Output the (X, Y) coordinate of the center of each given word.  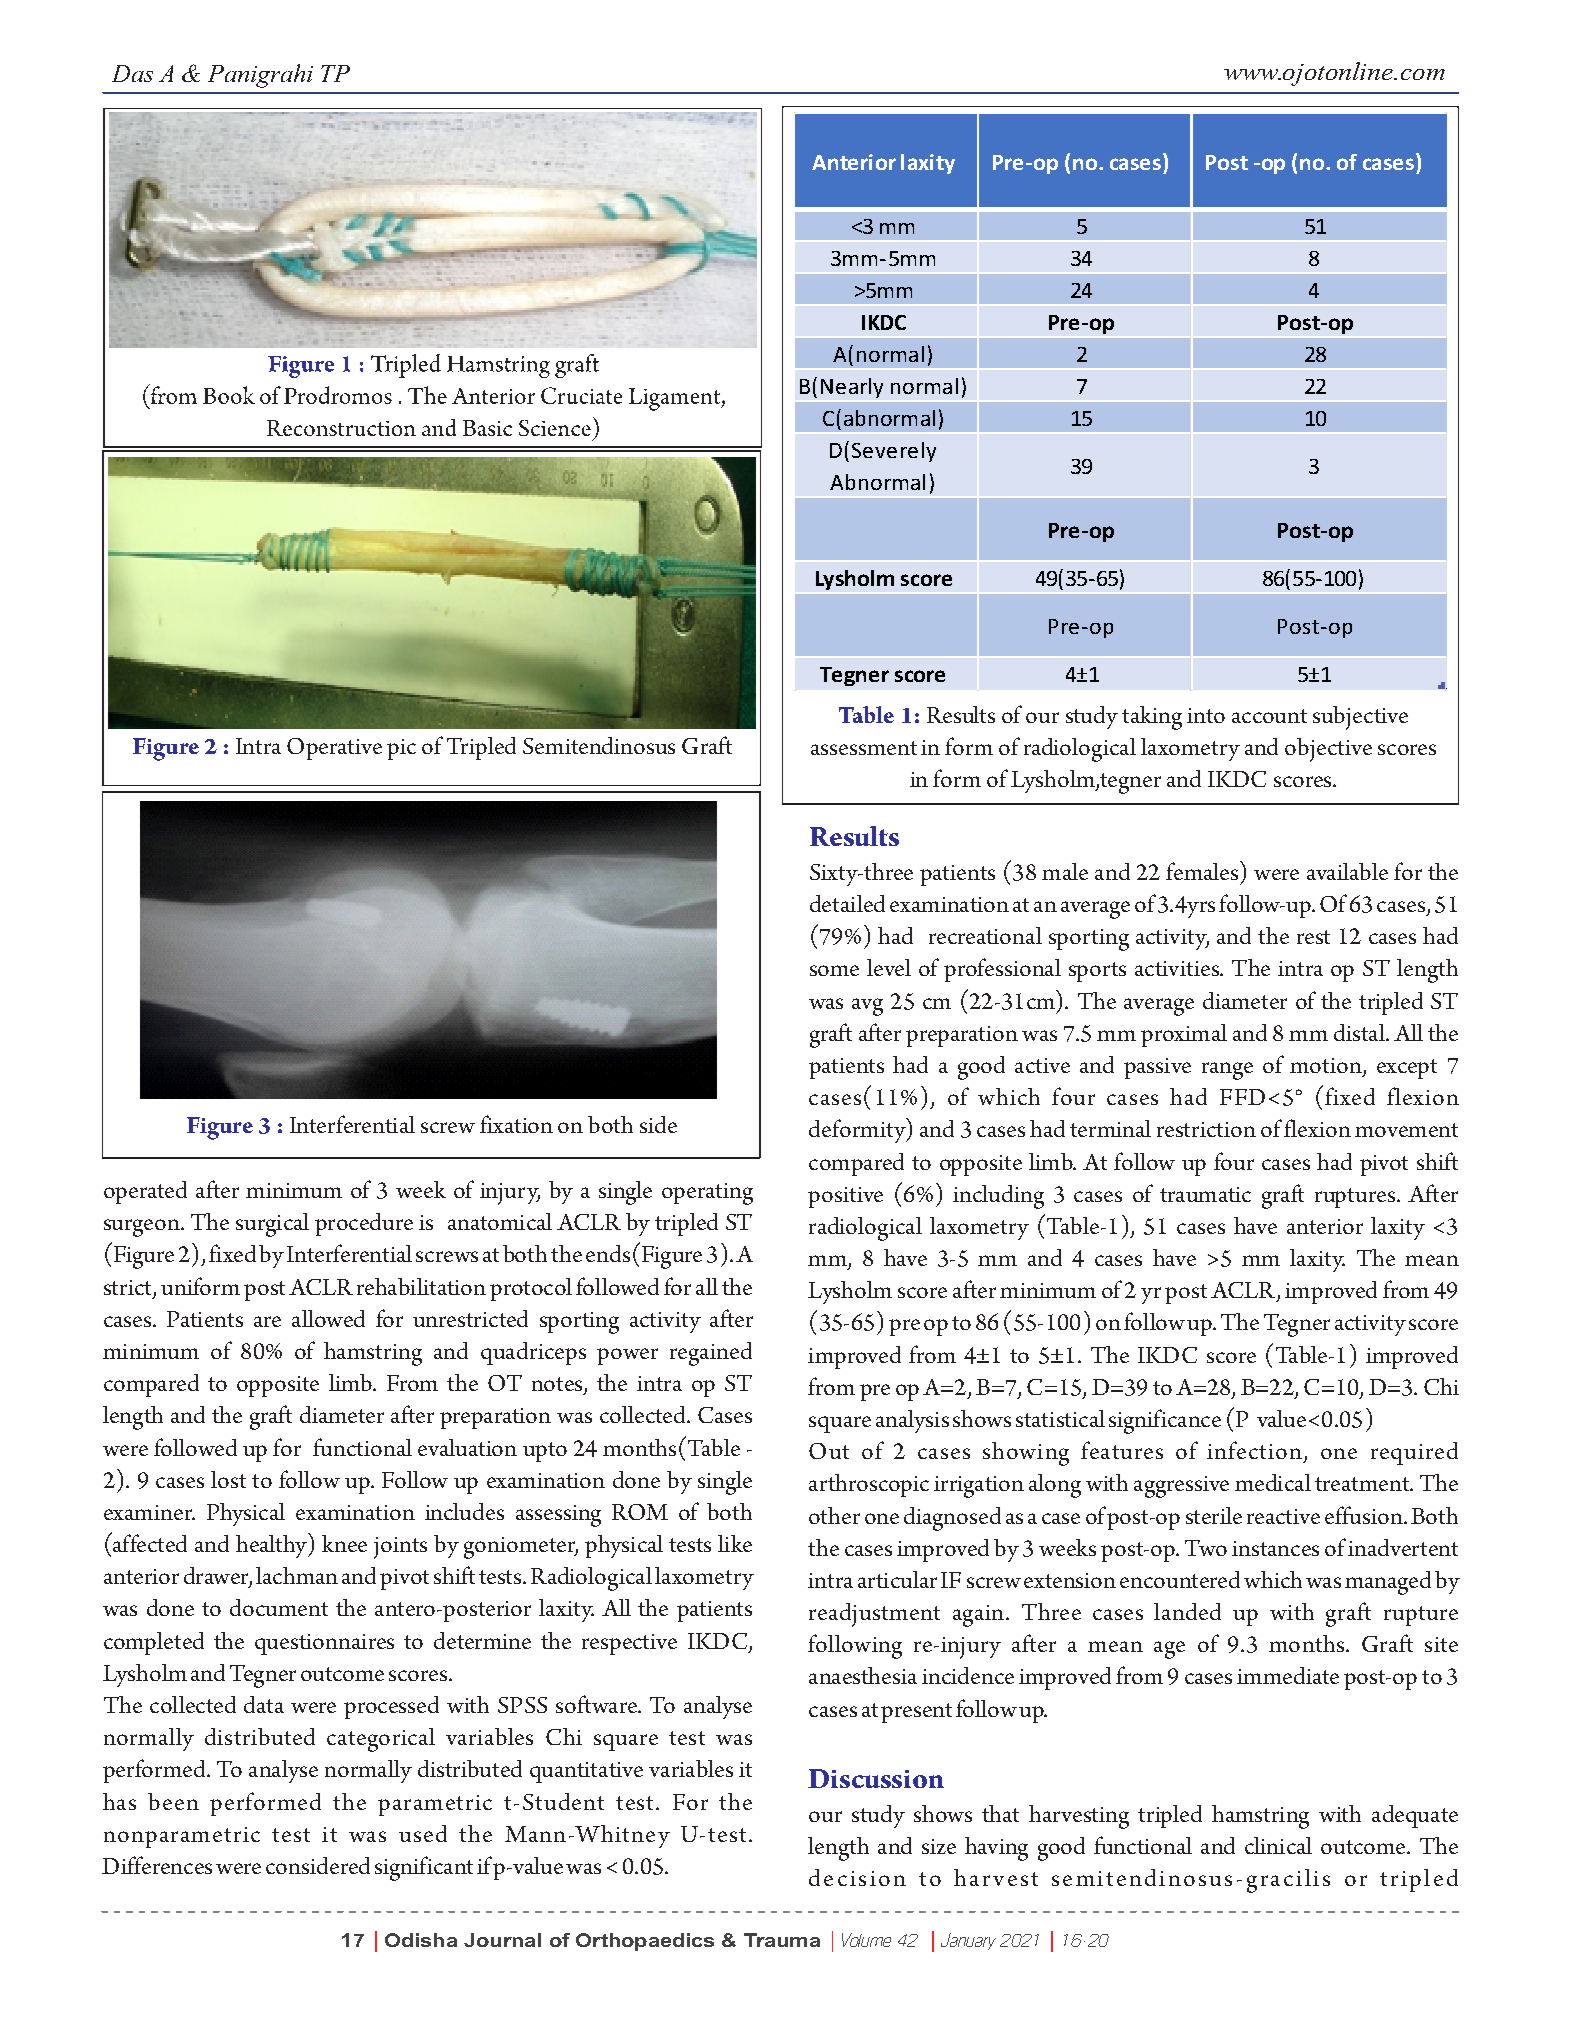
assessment (864, 748)
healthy (273, 1545)
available (1347, 871)
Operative (334, 749)
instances (1275, 1548)
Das (132, 73)
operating (707, 1194)
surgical (272, 1225)
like (735, 1543)
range (1227, 1071)
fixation (516, 1124)
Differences (157, 1865)
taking (1152, 718)
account (1269, 716)
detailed (847, 903)
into (1206, 715)
